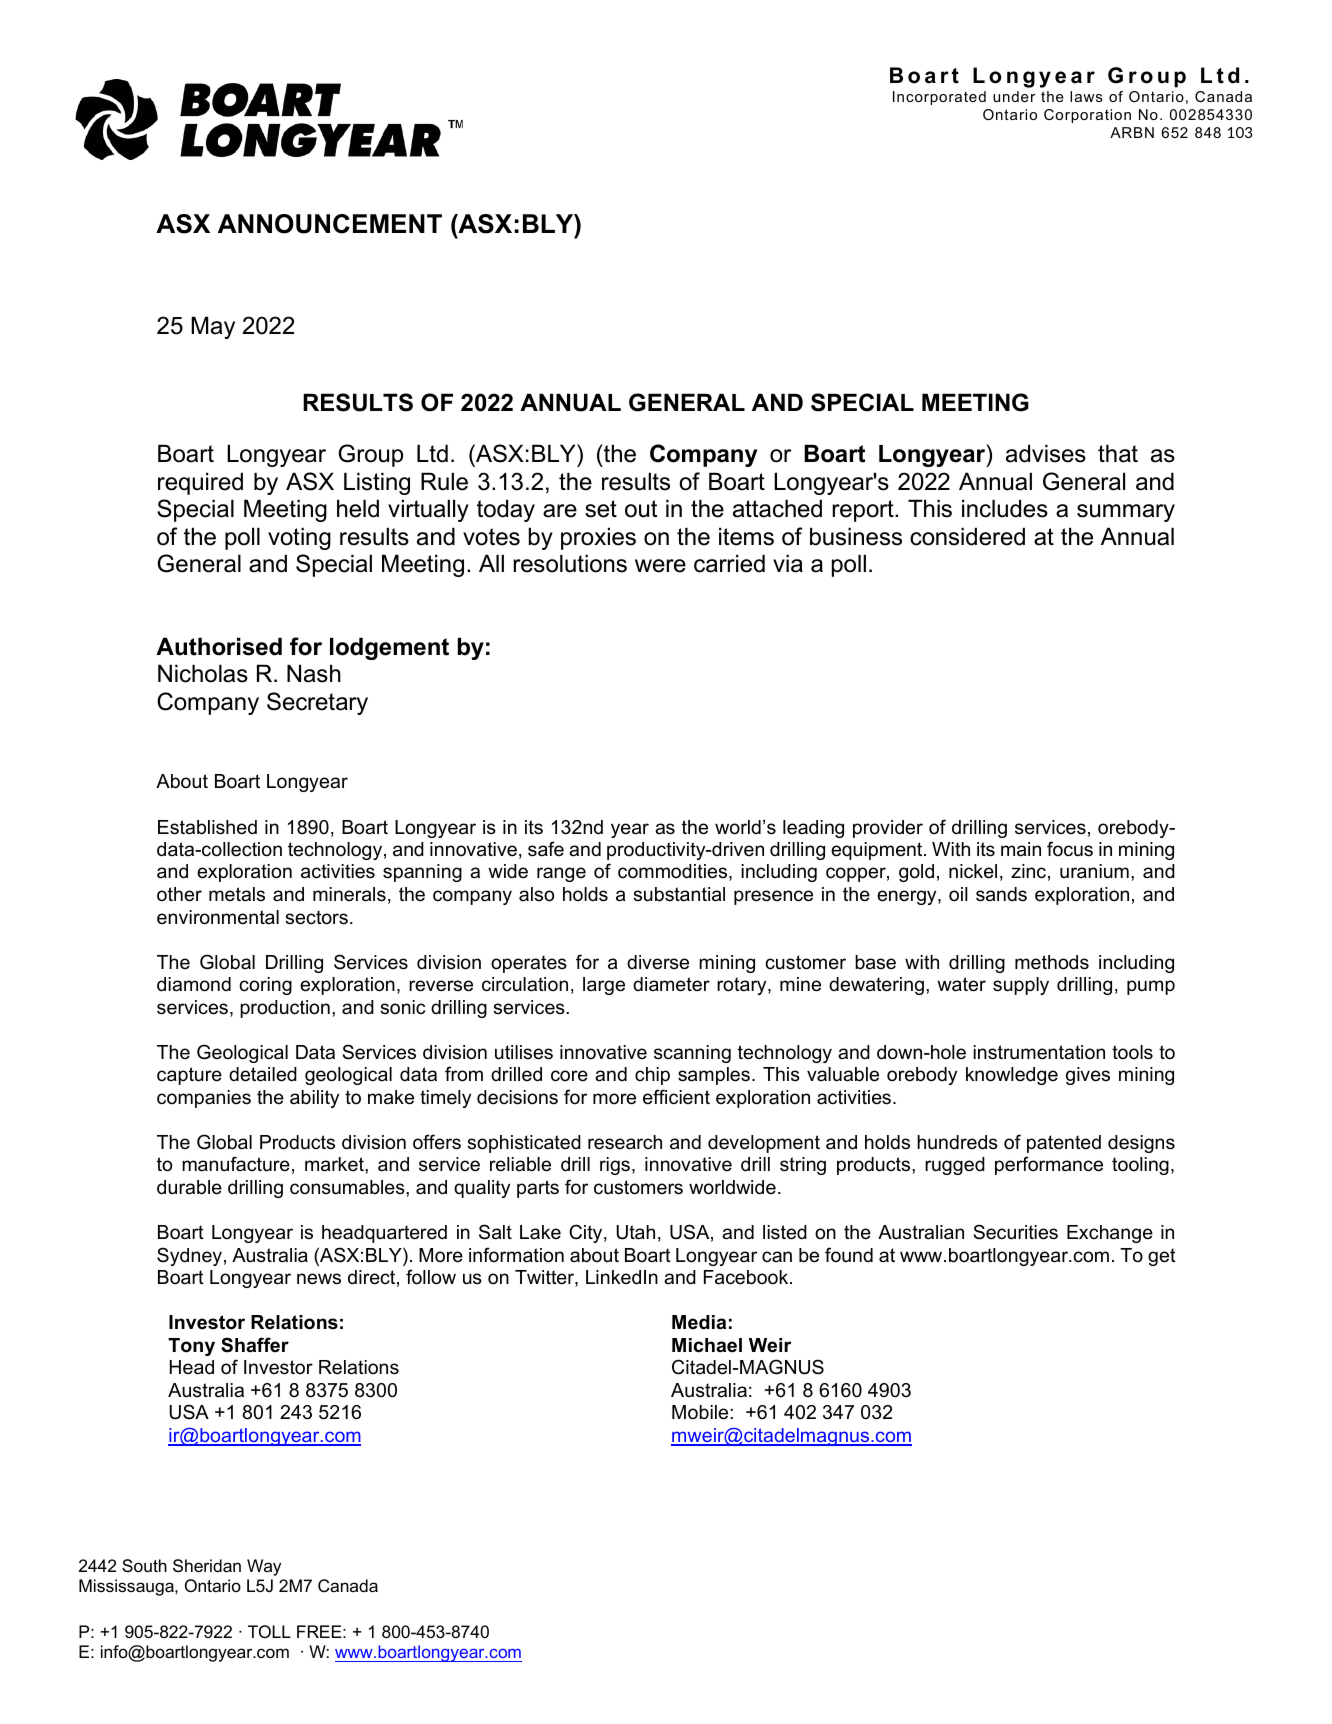  What do you see at coordinates (265, 986) in the page?
I see `coring` at bounding box center [265, 986].
